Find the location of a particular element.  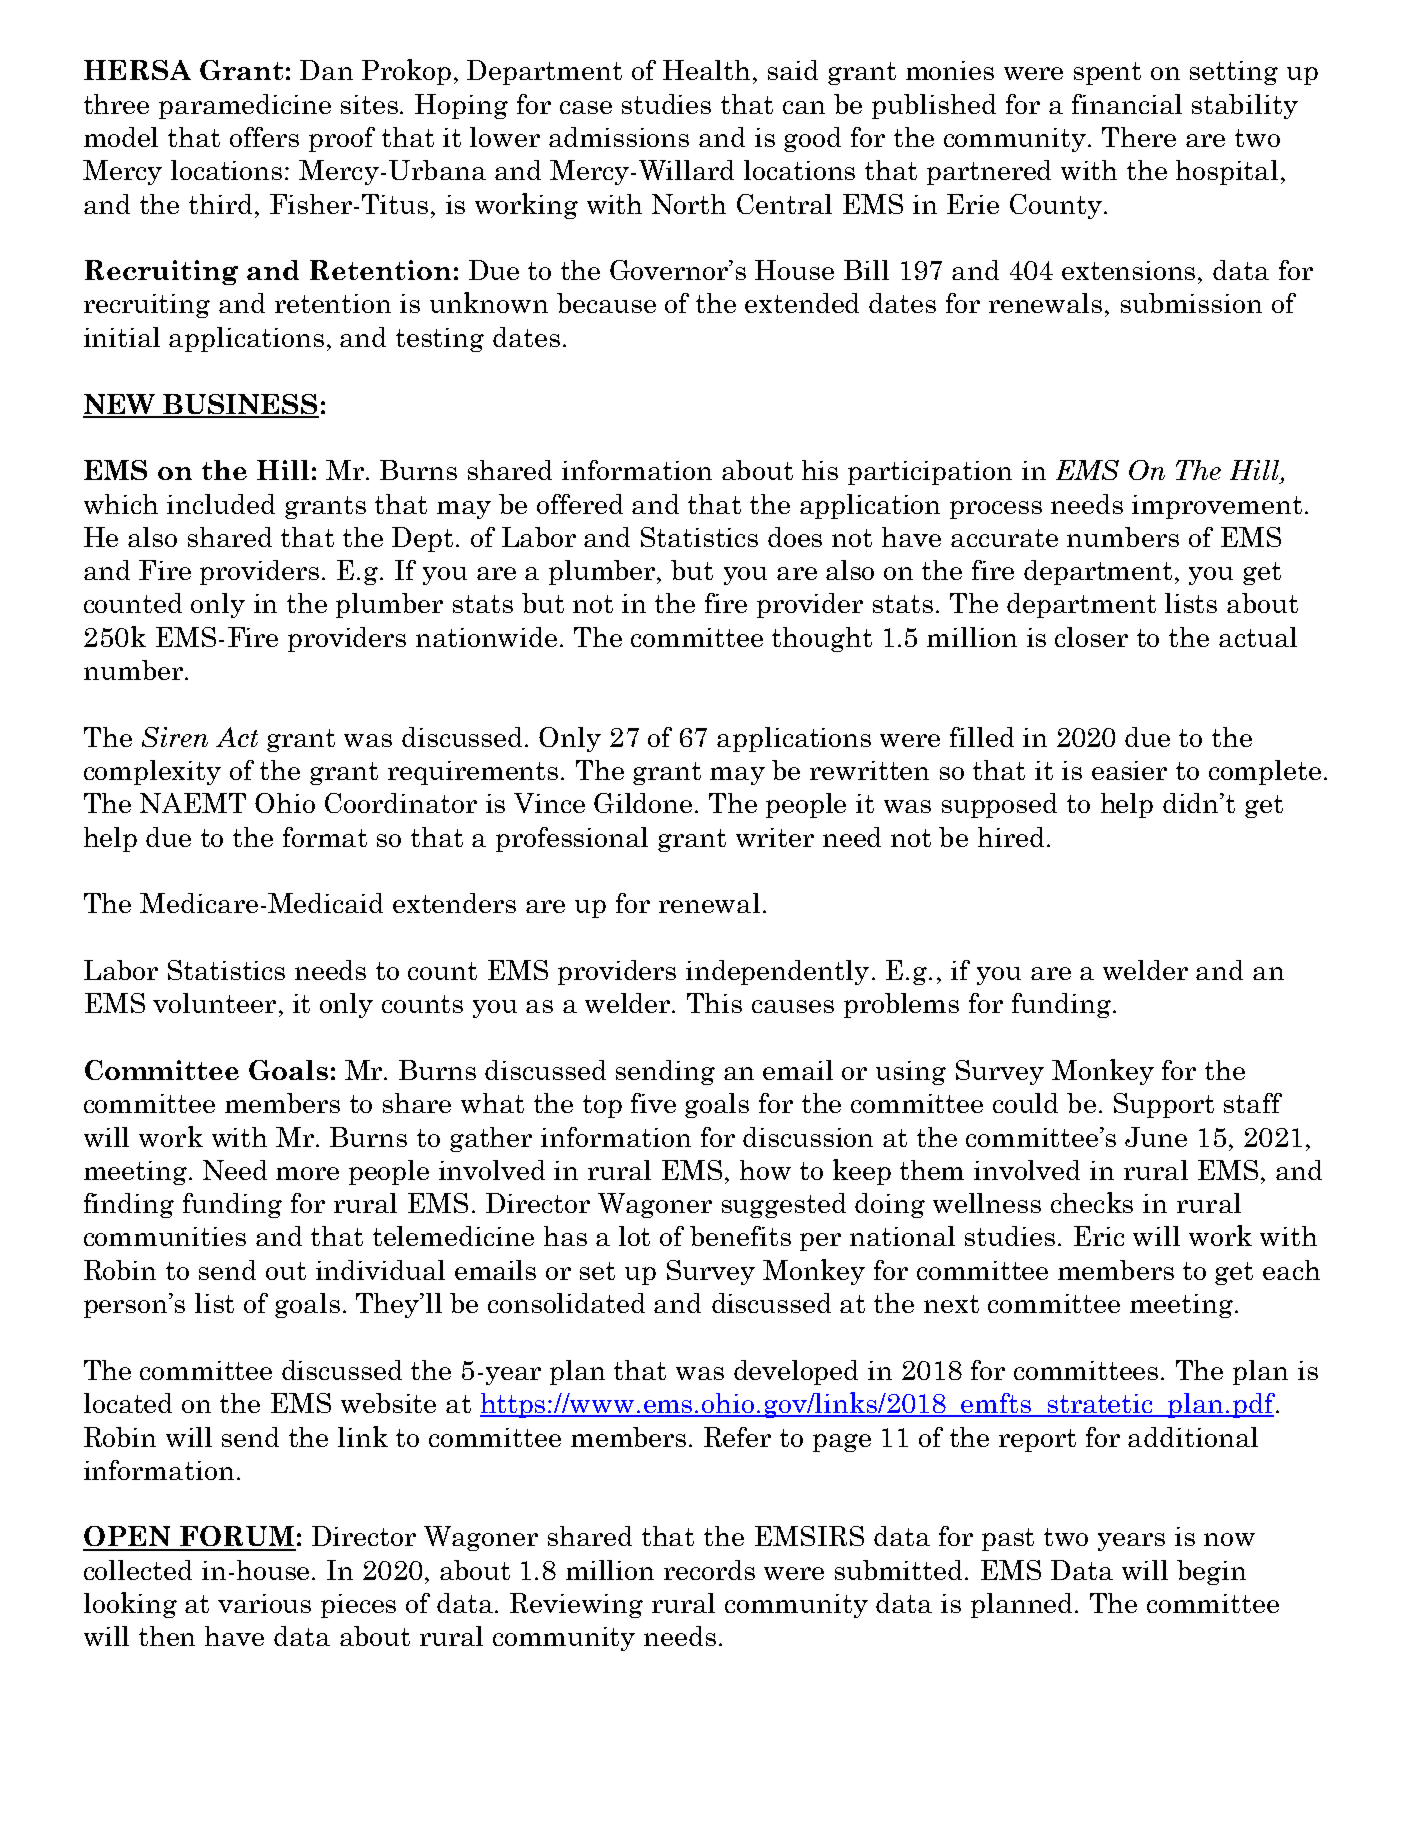

financial is located at coordinates (1127, 104).
